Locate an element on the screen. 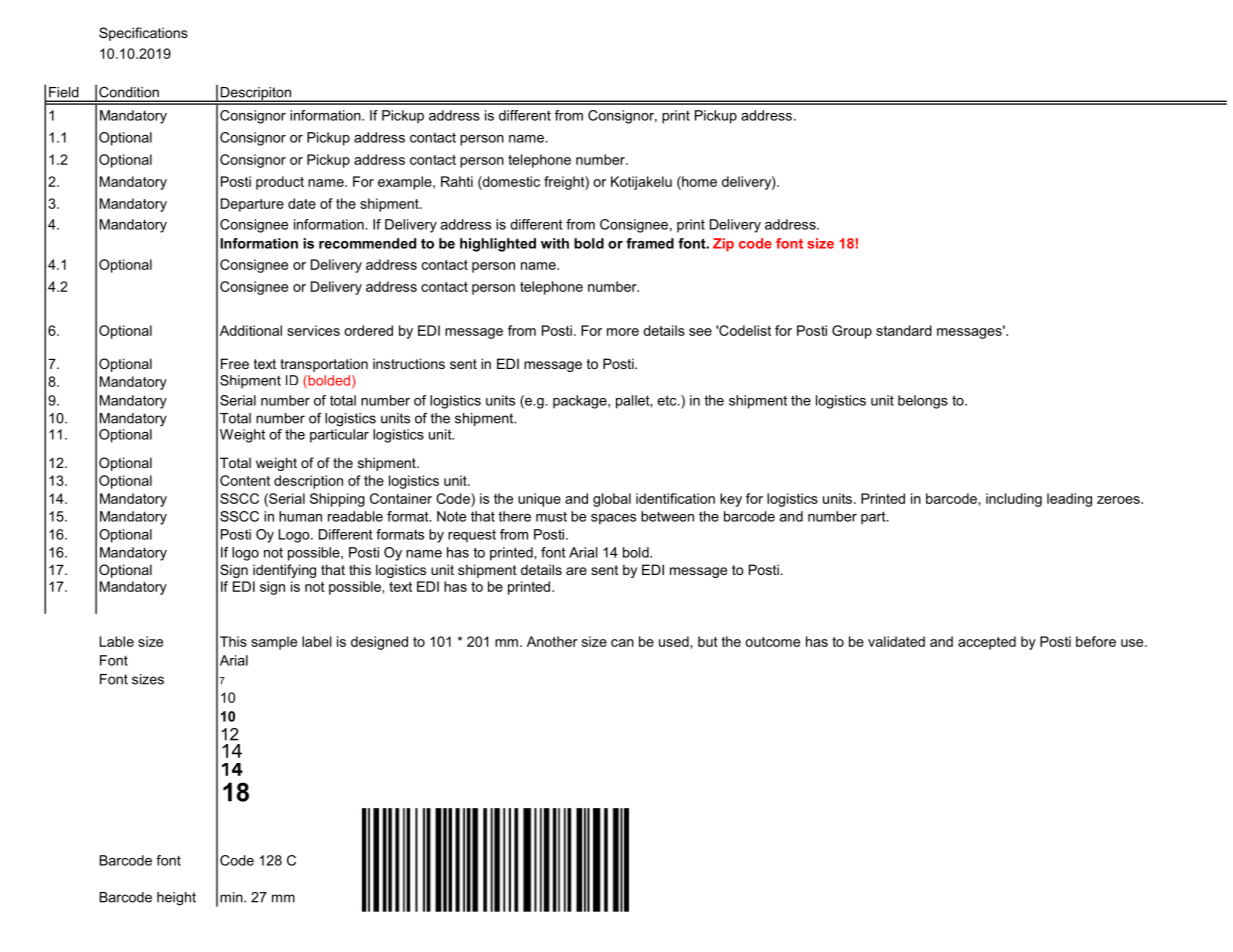 The height and width of the screenshot is (952, 1233). standard is located at coordinates (904, 330).
